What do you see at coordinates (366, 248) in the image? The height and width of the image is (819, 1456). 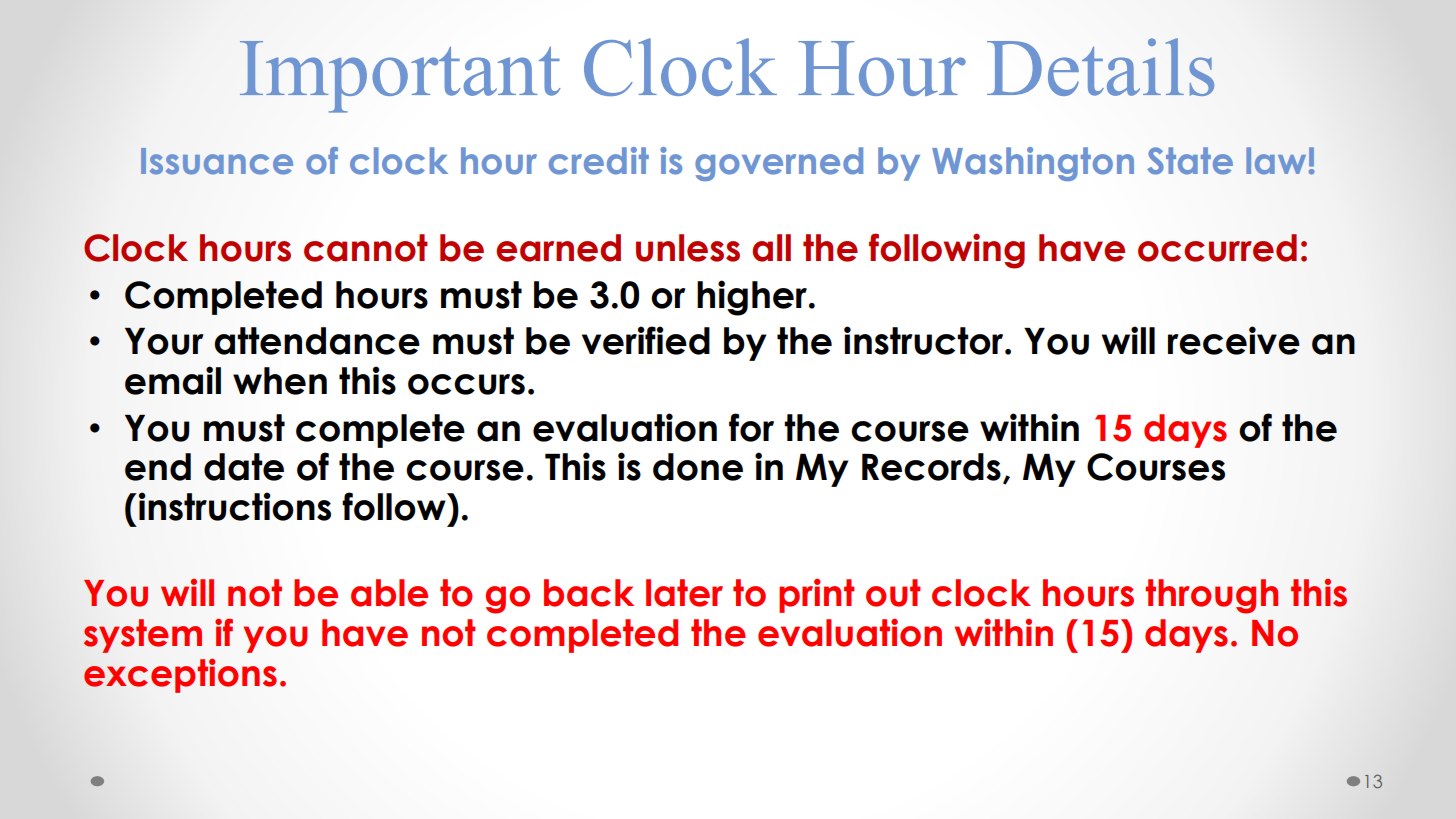 I see `cannot` at bounding box center [366, 248].
